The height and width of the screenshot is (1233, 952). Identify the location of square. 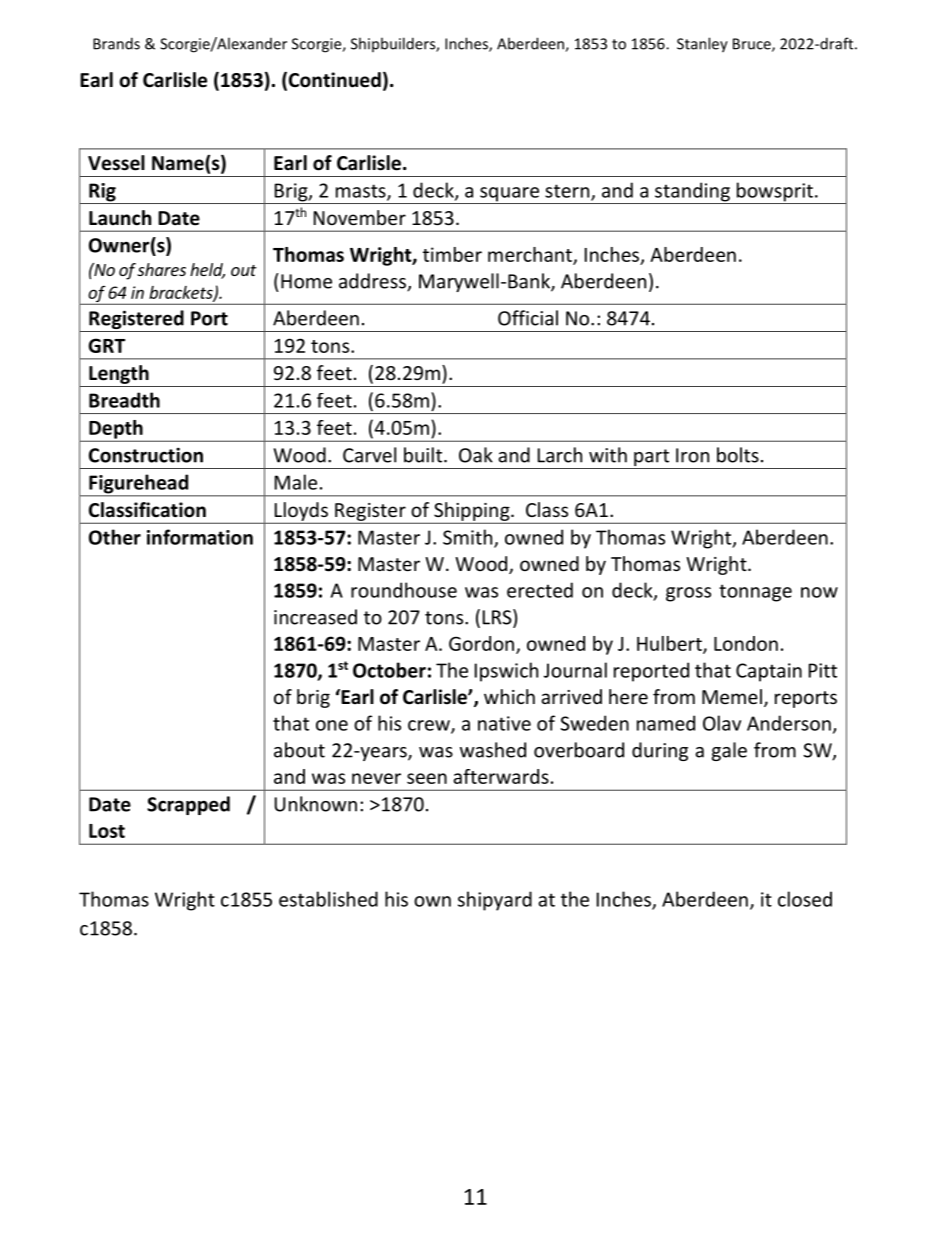
(509, 195).
